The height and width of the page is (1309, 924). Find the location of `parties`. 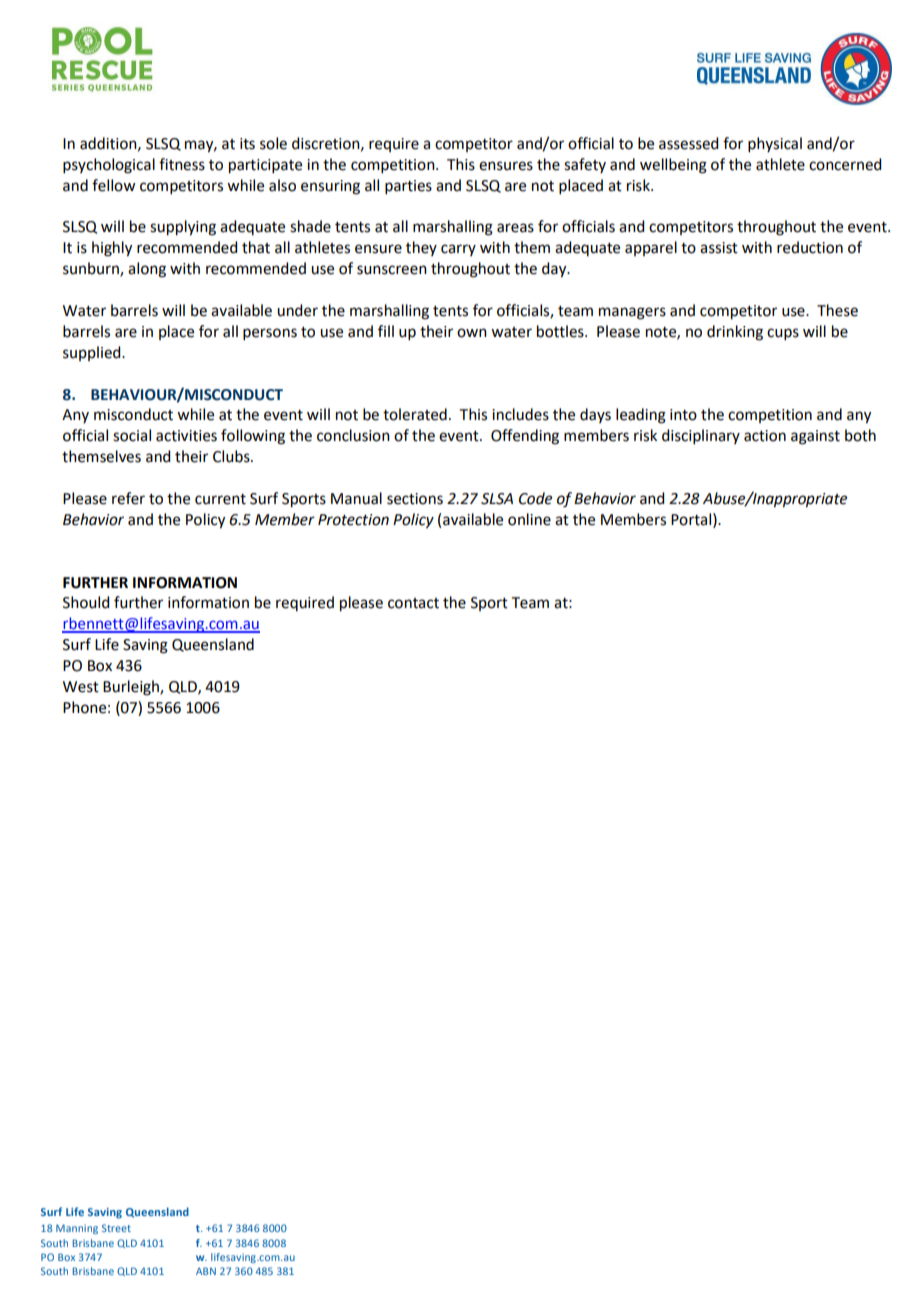

parties is located at coordinates (408, 187).
